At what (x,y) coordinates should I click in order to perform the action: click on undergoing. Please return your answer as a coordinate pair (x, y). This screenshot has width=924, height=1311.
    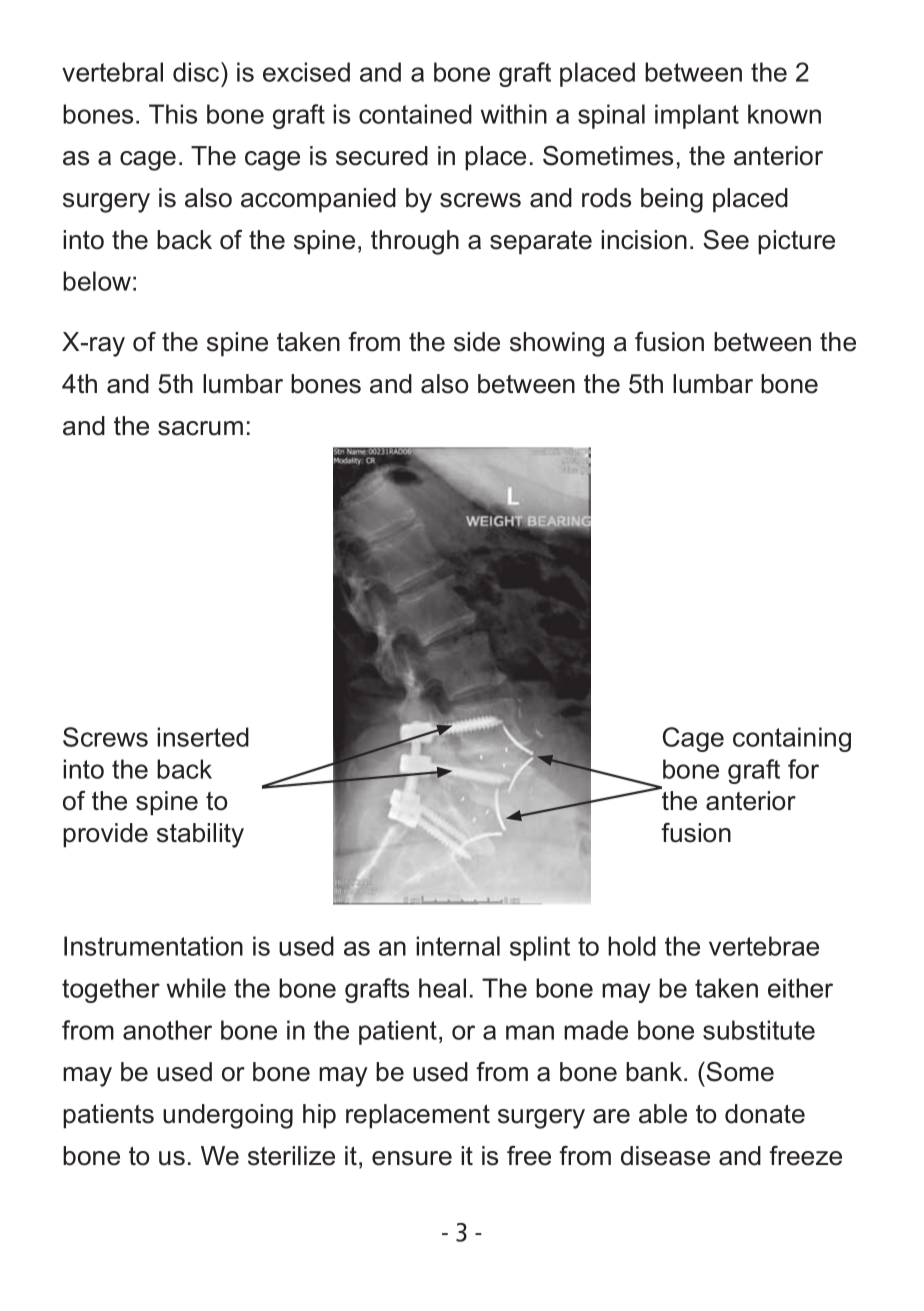
    Looking at the image, I should click on (228, 1116).
